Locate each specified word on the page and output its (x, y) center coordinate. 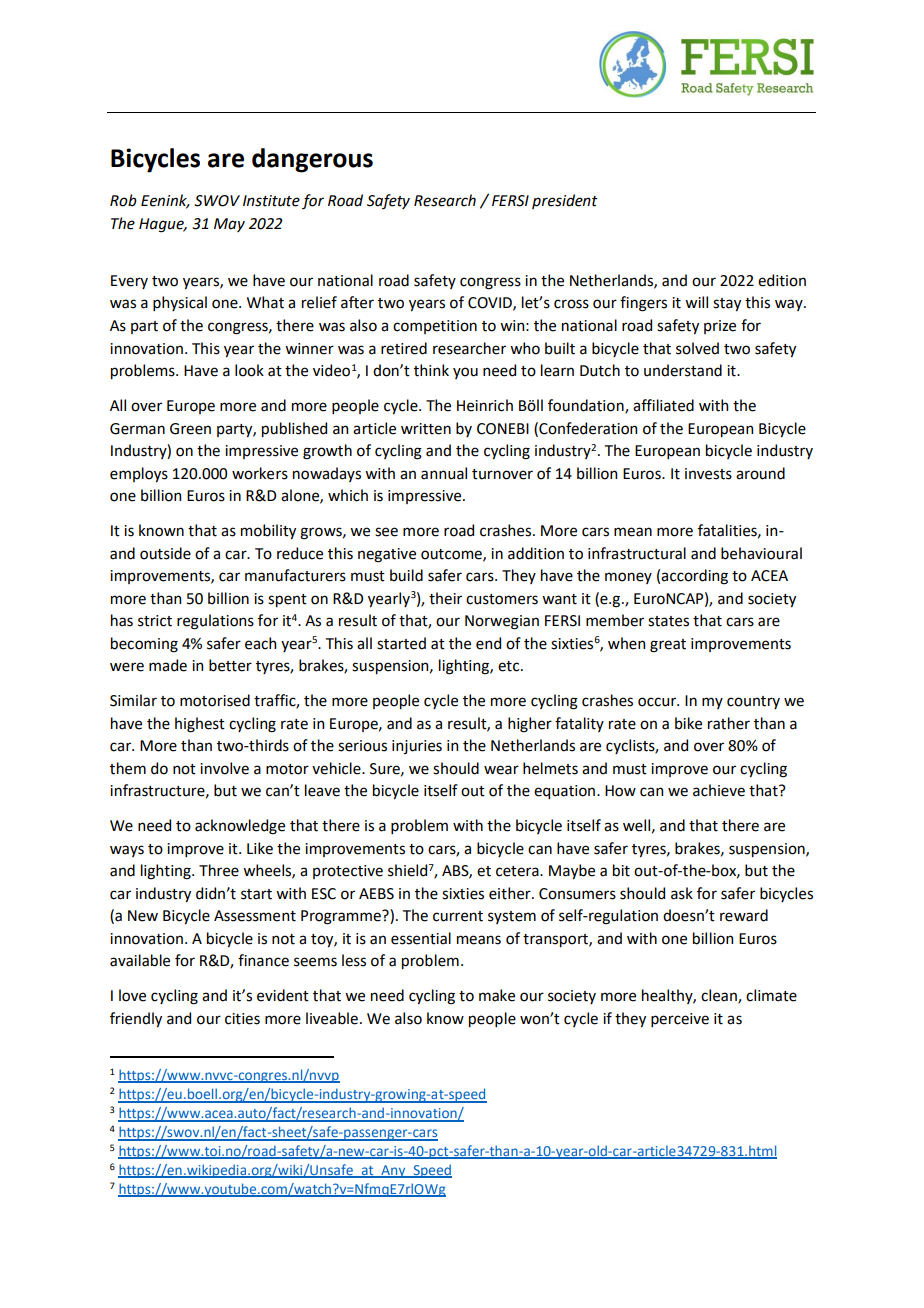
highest (200, 725)
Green (190, 429)
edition (782, 280)
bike (688, 723)
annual (444, 473)
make (497, 995)
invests (708, 474)
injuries (417, 747)
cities (242, 1019)
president (565, 201)
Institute (271, 201)
